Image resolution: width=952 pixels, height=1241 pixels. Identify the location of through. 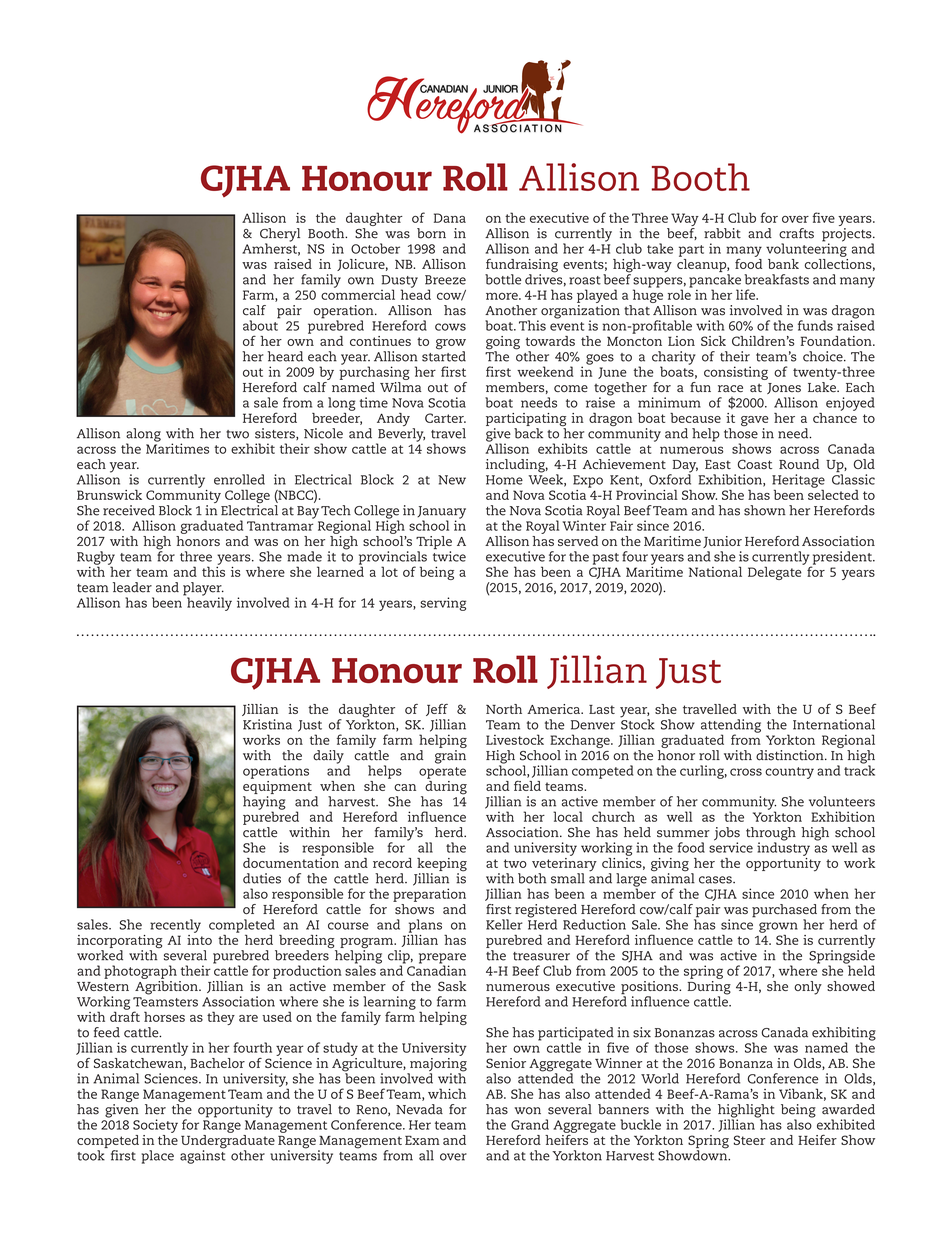
(771, 835).
